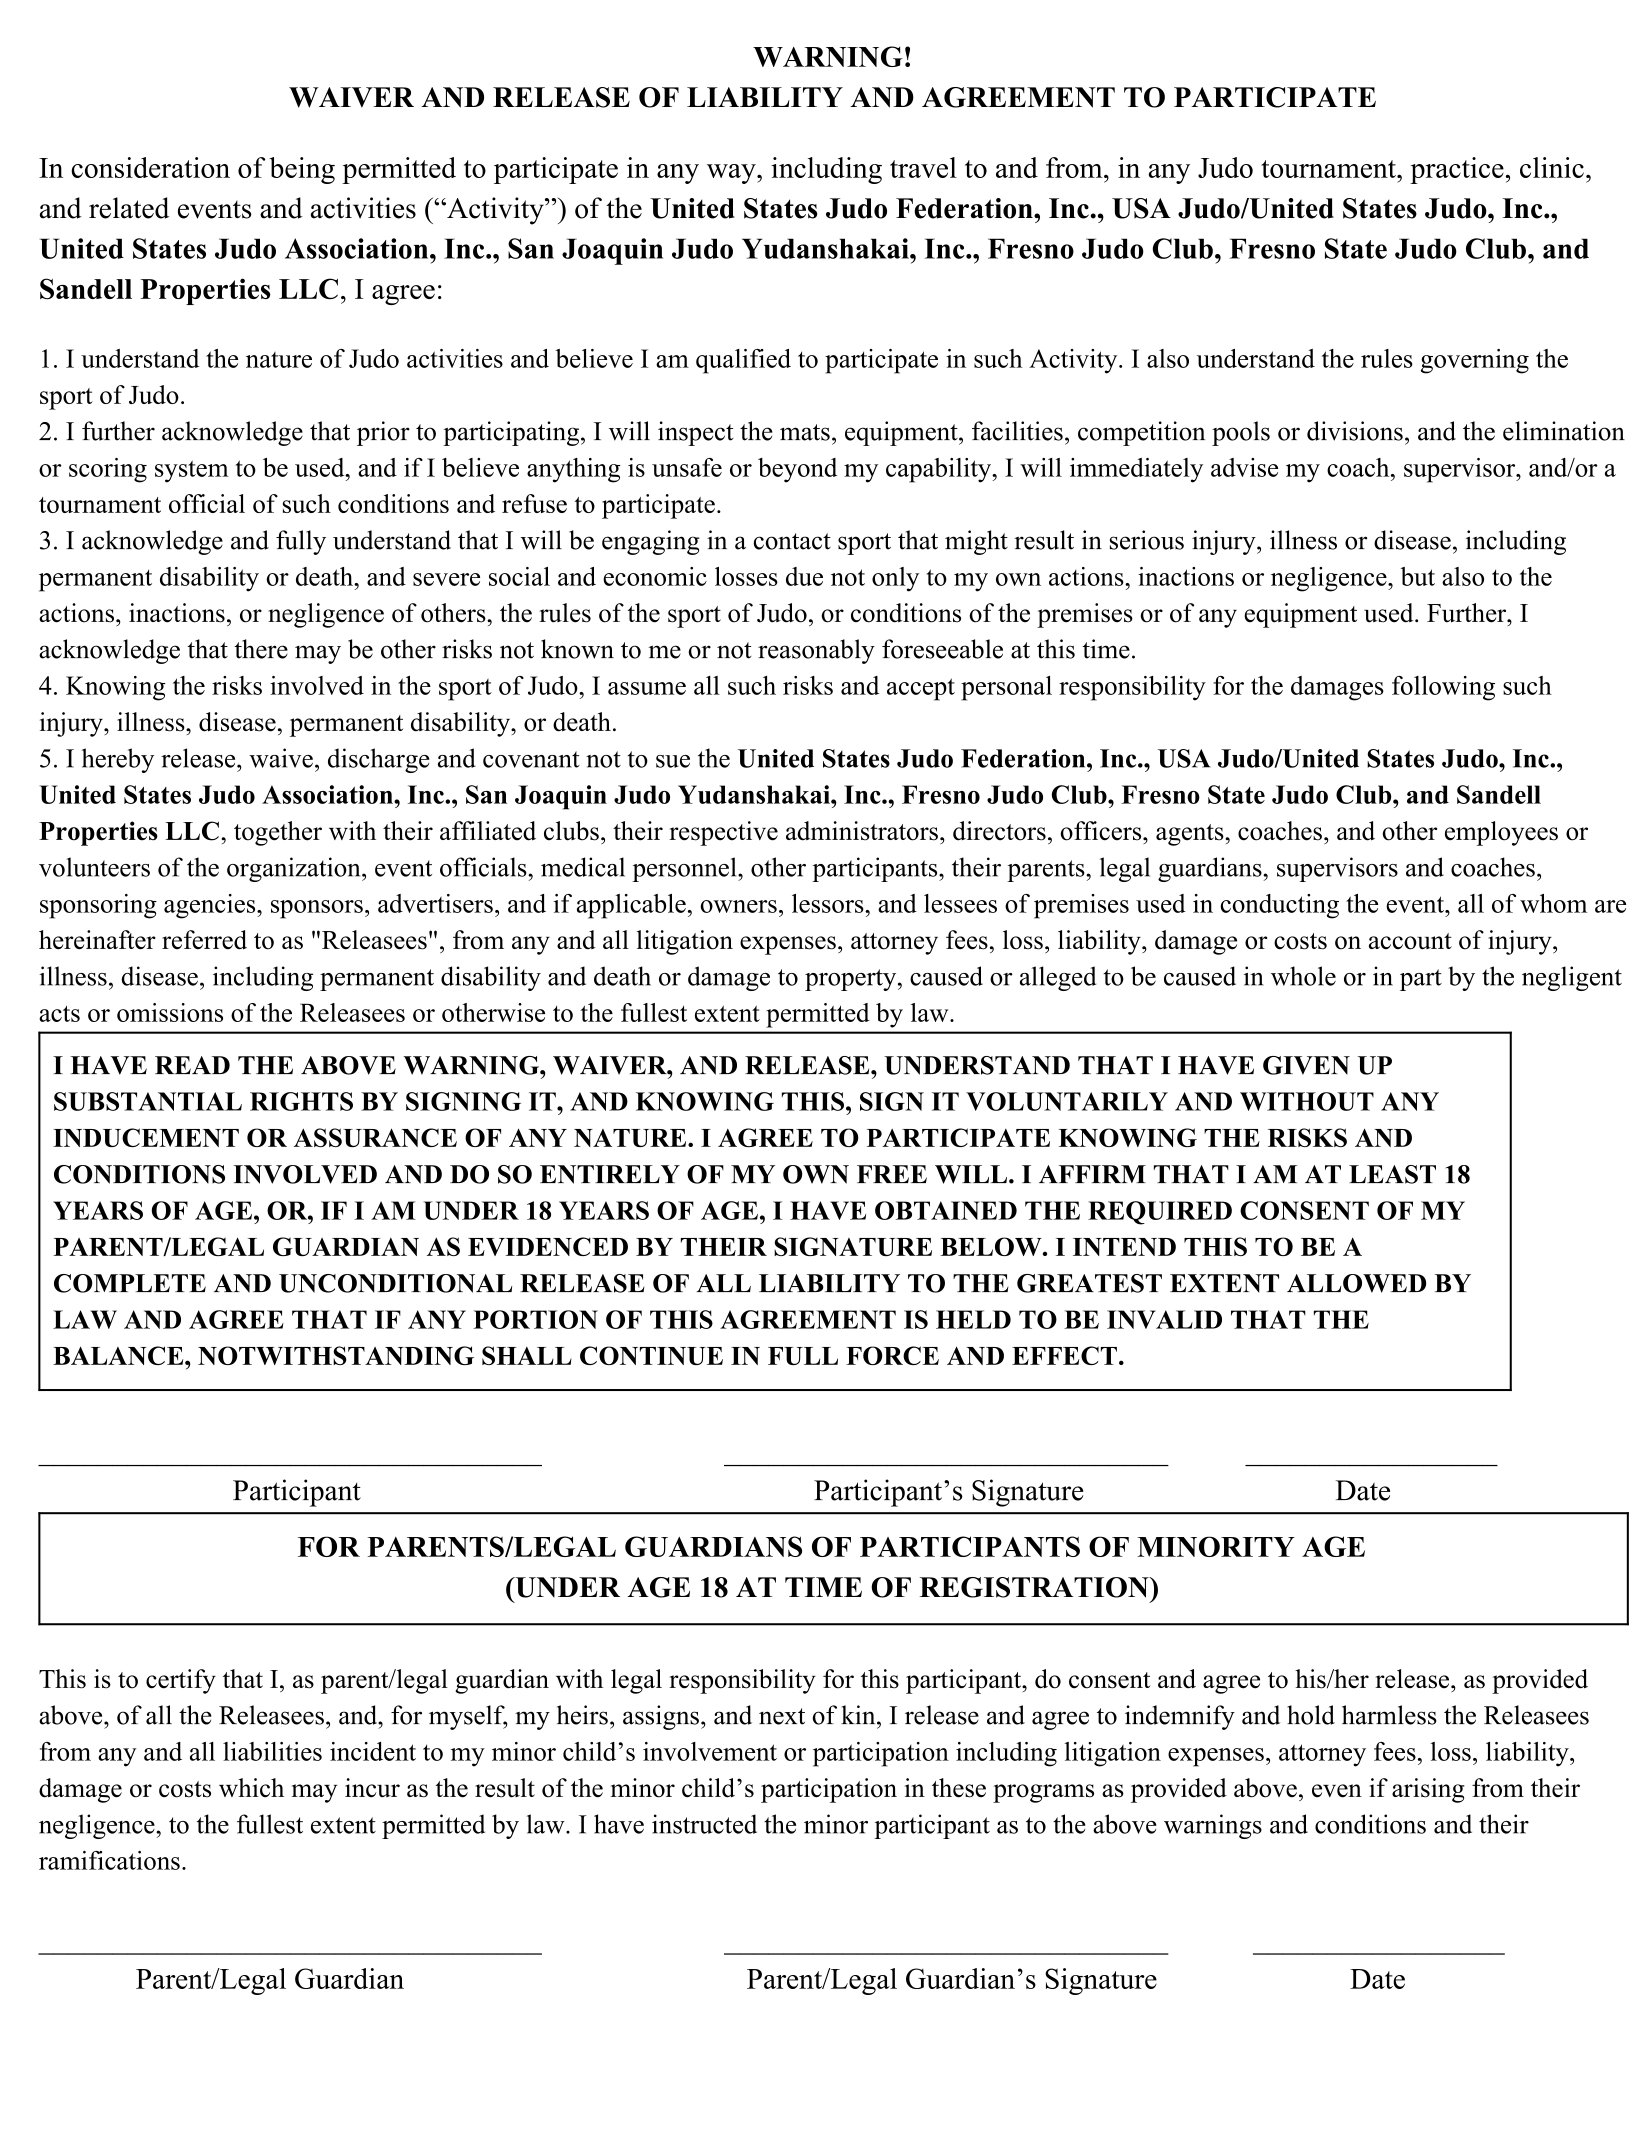  I want to click on arising, so click(1428, 1790).
